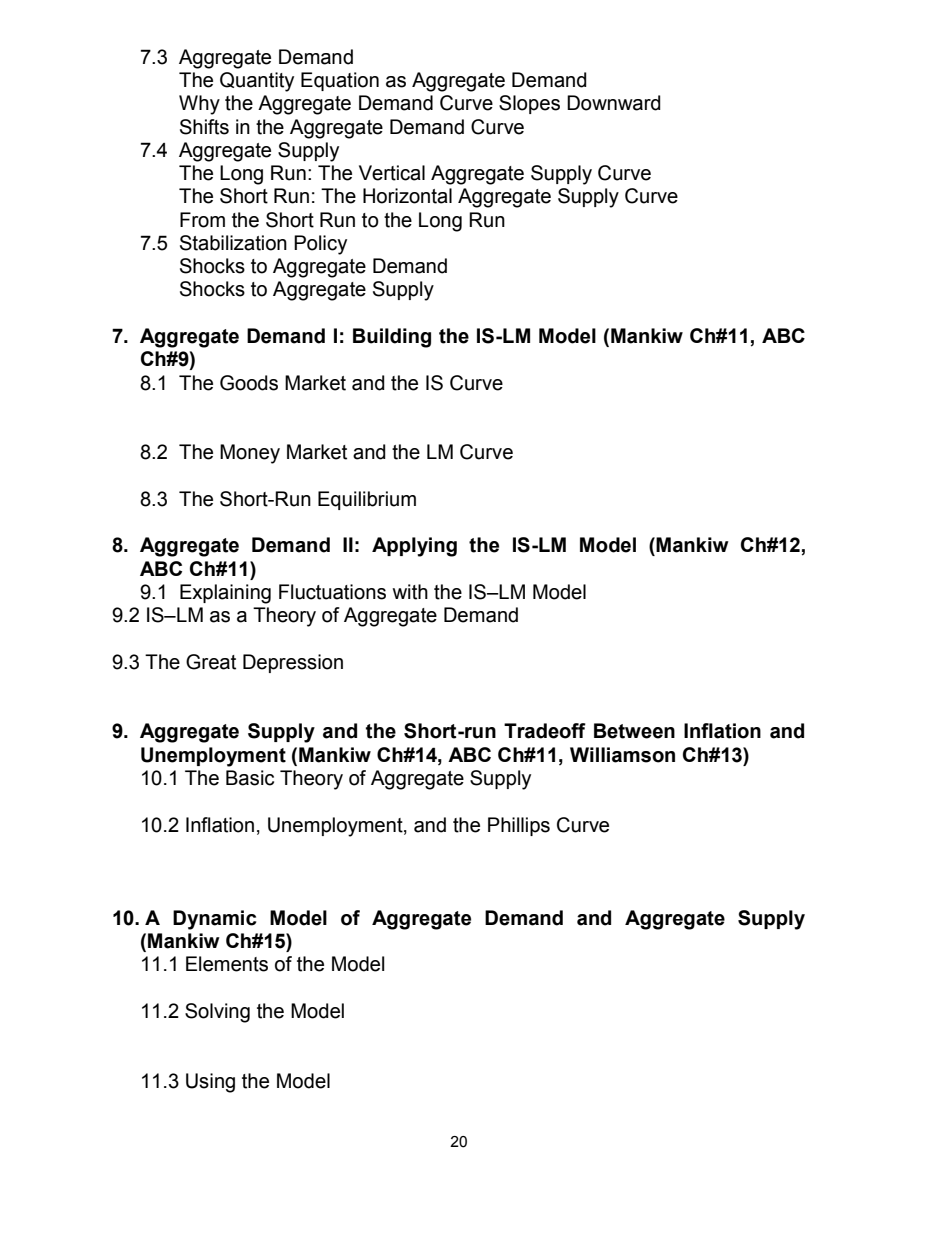 This screenshot has height=1233, width=952. Describe the element at coordinates (250, 778) in the screenshot. I see `Basic` at that location.
